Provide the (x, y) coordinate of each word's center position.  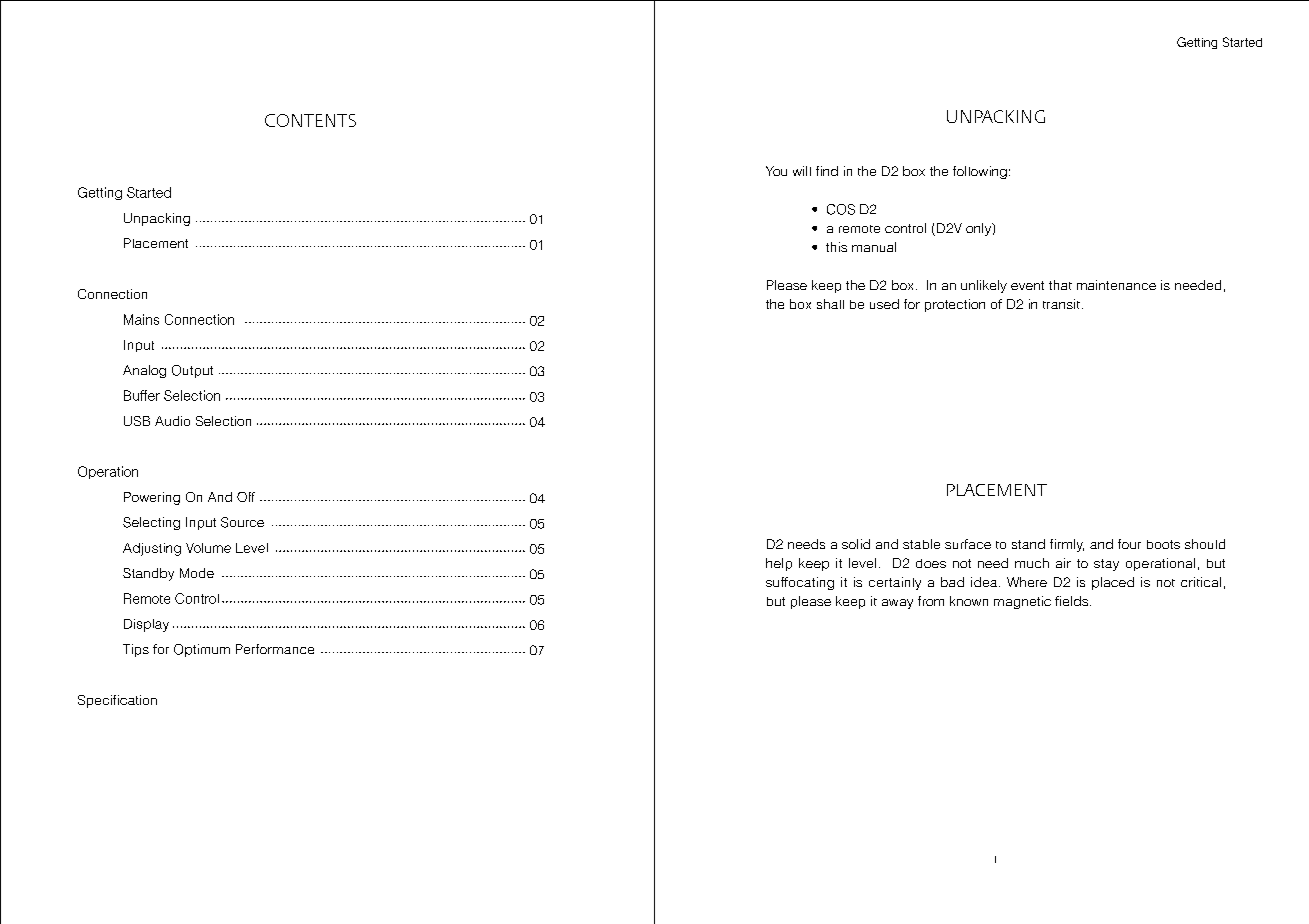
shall (830, 304)
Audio (172, 421)
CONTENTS (310, 120)
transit (1061, 304)
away (897, 604)
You (776, 171)
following (980, 172)
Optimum (202, 650)
